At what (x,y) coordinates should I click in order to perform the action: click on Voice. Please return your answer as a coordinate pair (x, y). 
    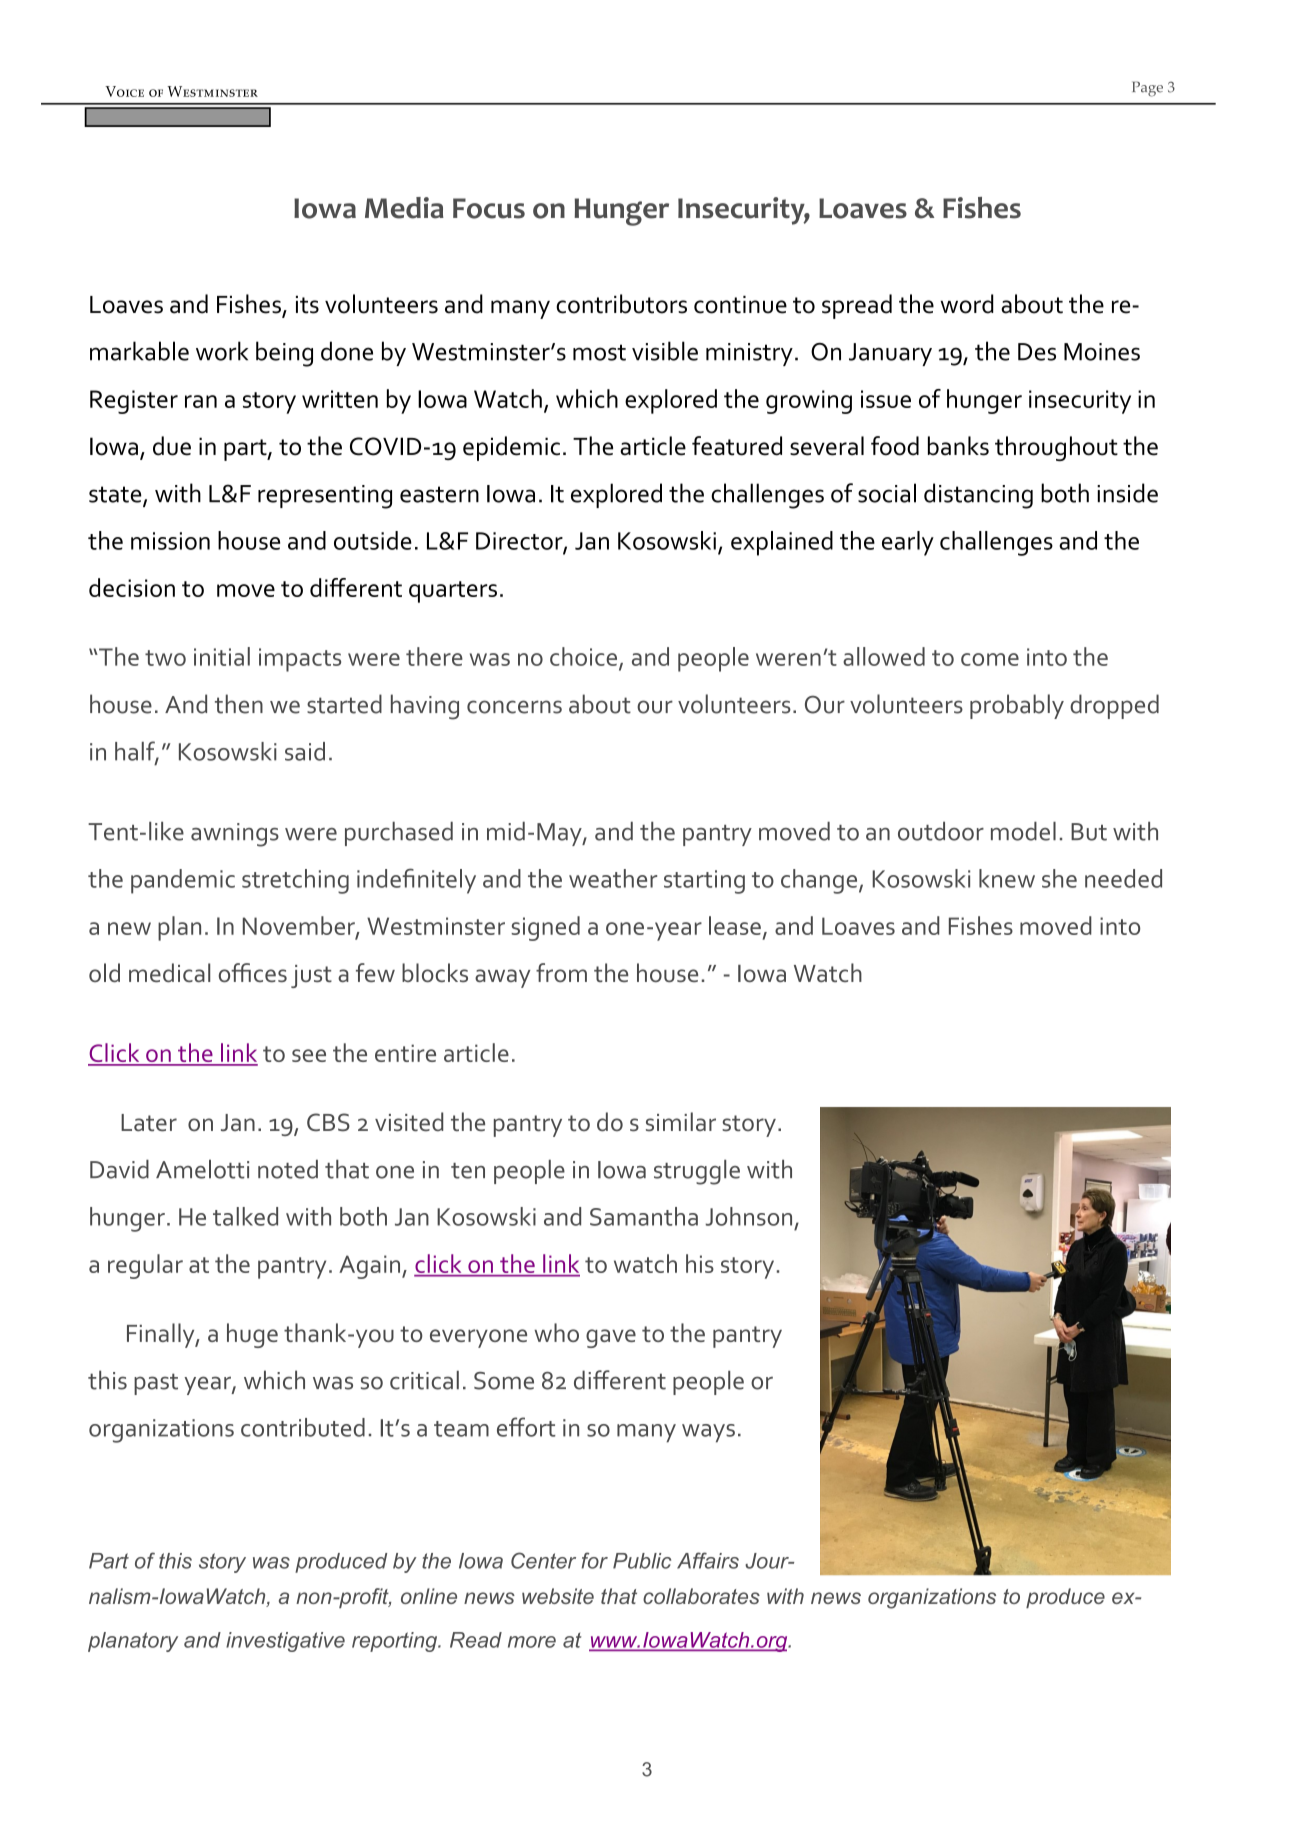
    Looking at the image, I should click on (124, 91).
